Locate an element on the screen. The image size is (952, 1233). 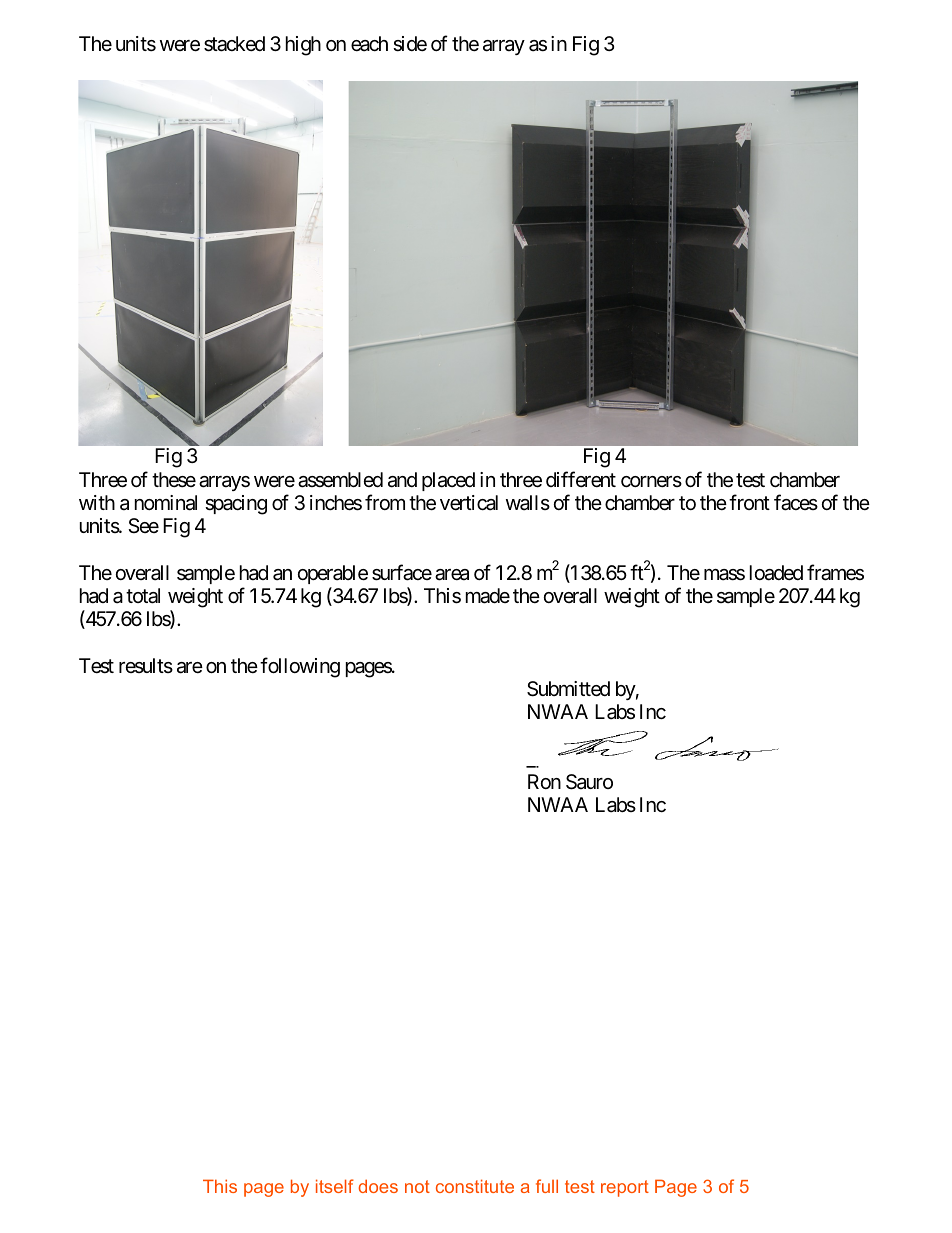
itself is located at coordinates (335, 1186).
